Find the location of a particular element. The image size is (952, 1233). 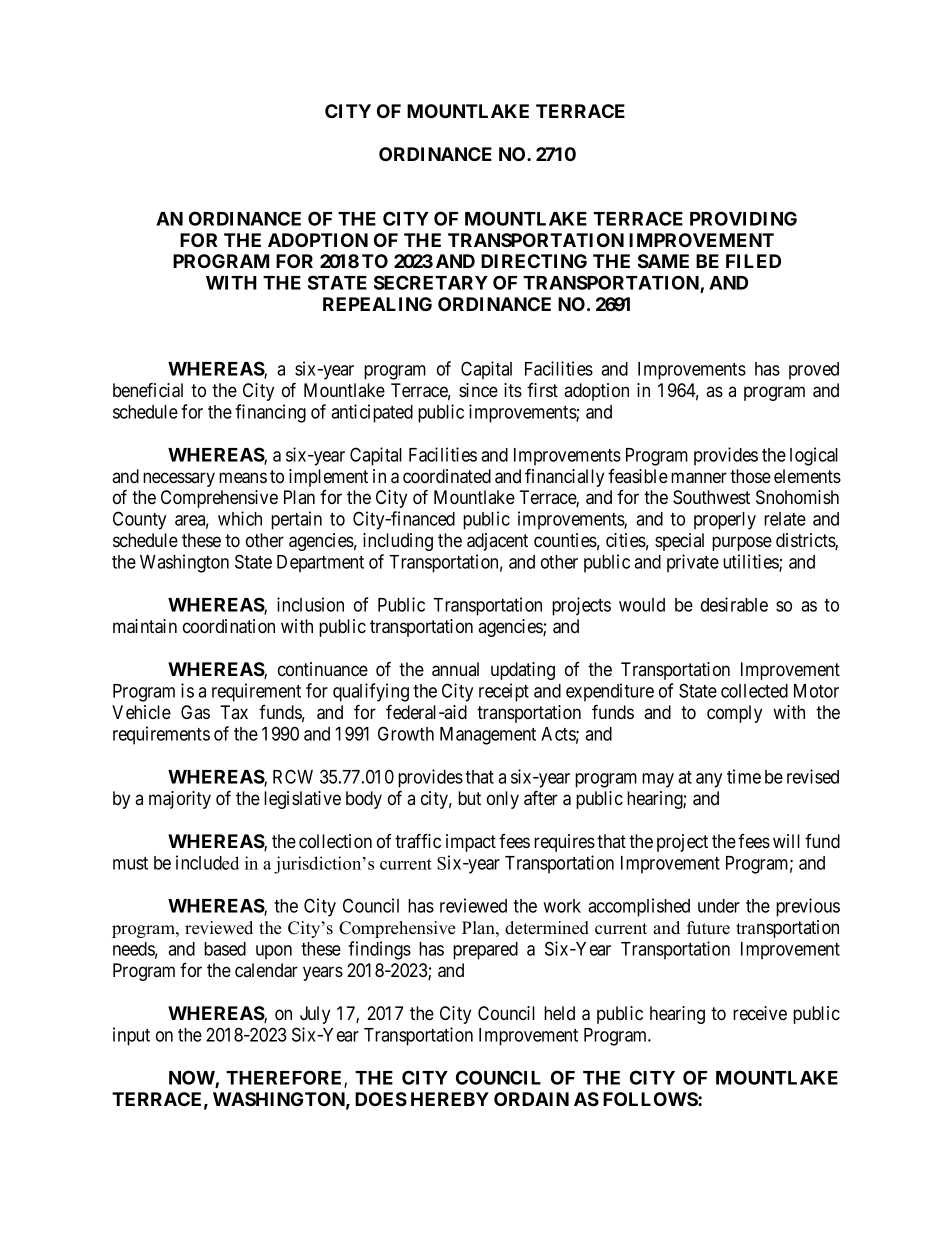

properly is located at coordinates (725, 521).
